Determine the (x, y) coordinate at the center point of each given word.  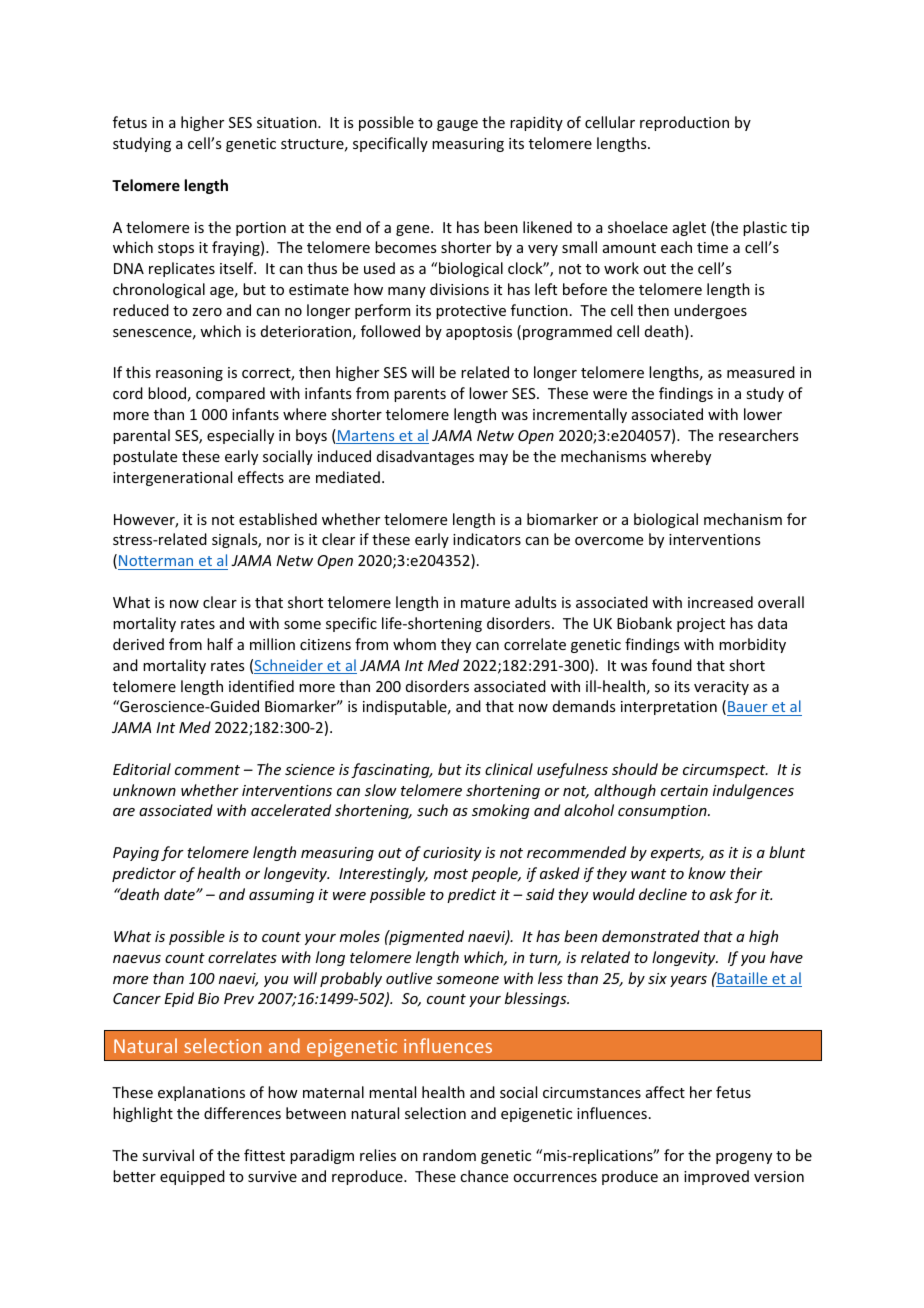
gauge (457, 125)
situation (288, 122)
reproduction (684, 123)
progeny (744, 1158)
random (449, 1155)
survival (168, 1155)
